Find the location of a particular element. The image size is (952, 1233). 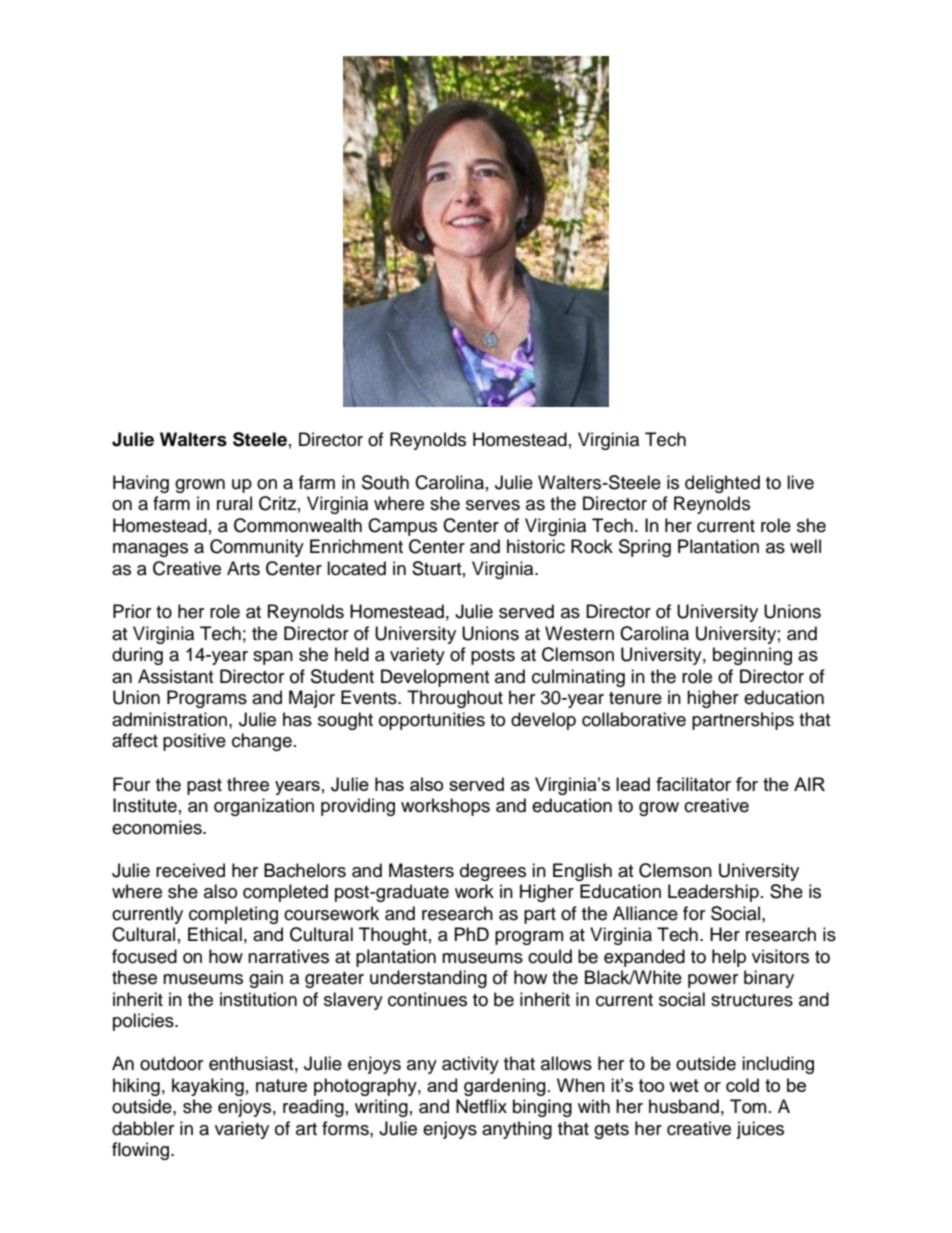

delighted is located at coordinates (722, 484).
